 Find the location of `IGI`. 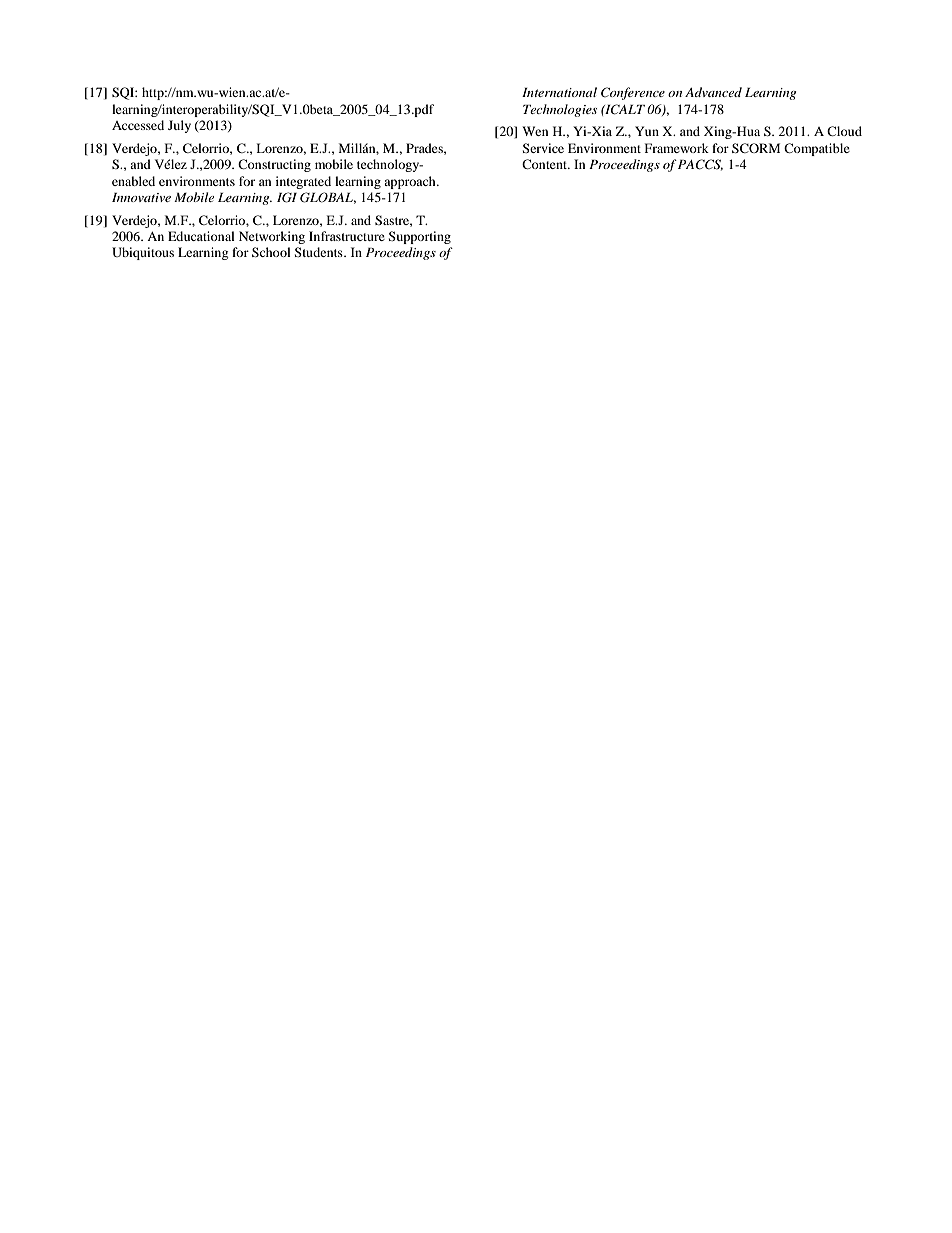

IGI is located at coordinates (287, 197).
